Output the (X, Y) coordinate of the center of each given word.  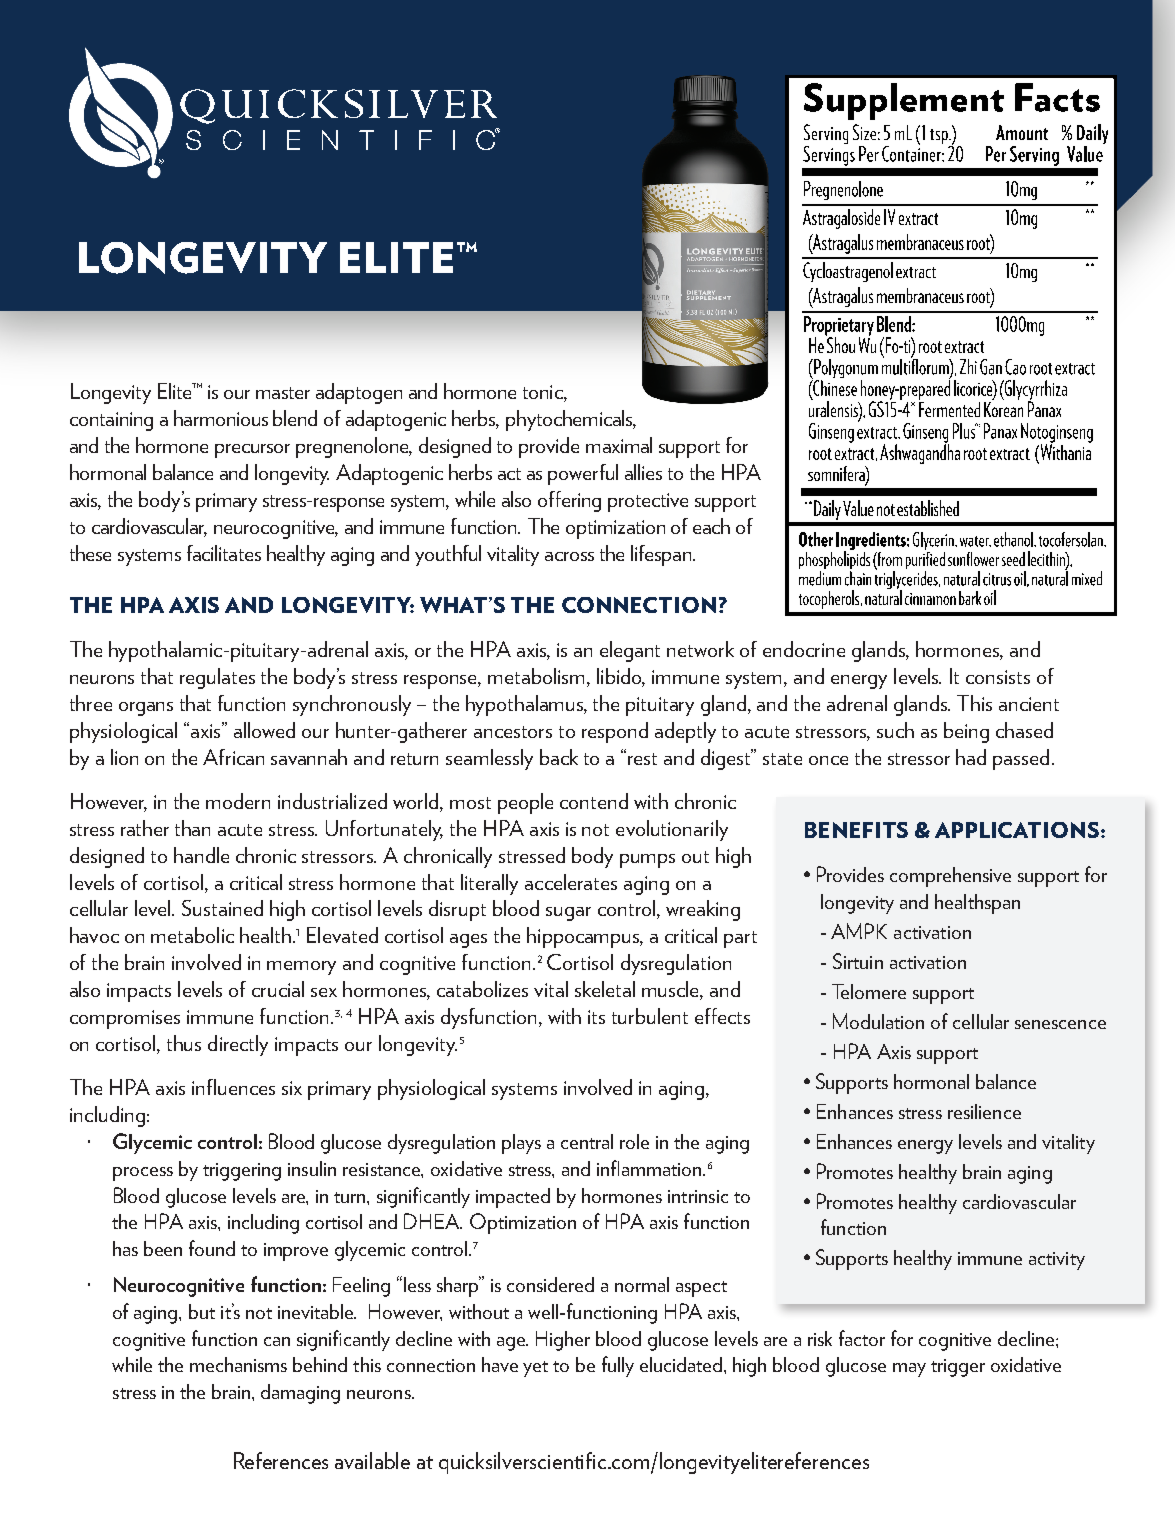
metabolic (192, 935)
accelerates (571, 882)
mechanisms (238, 1364)
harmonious (221, 418)
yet (535, 1369)
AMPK (859, 931)
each (711, 526)
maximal (619, 445)
